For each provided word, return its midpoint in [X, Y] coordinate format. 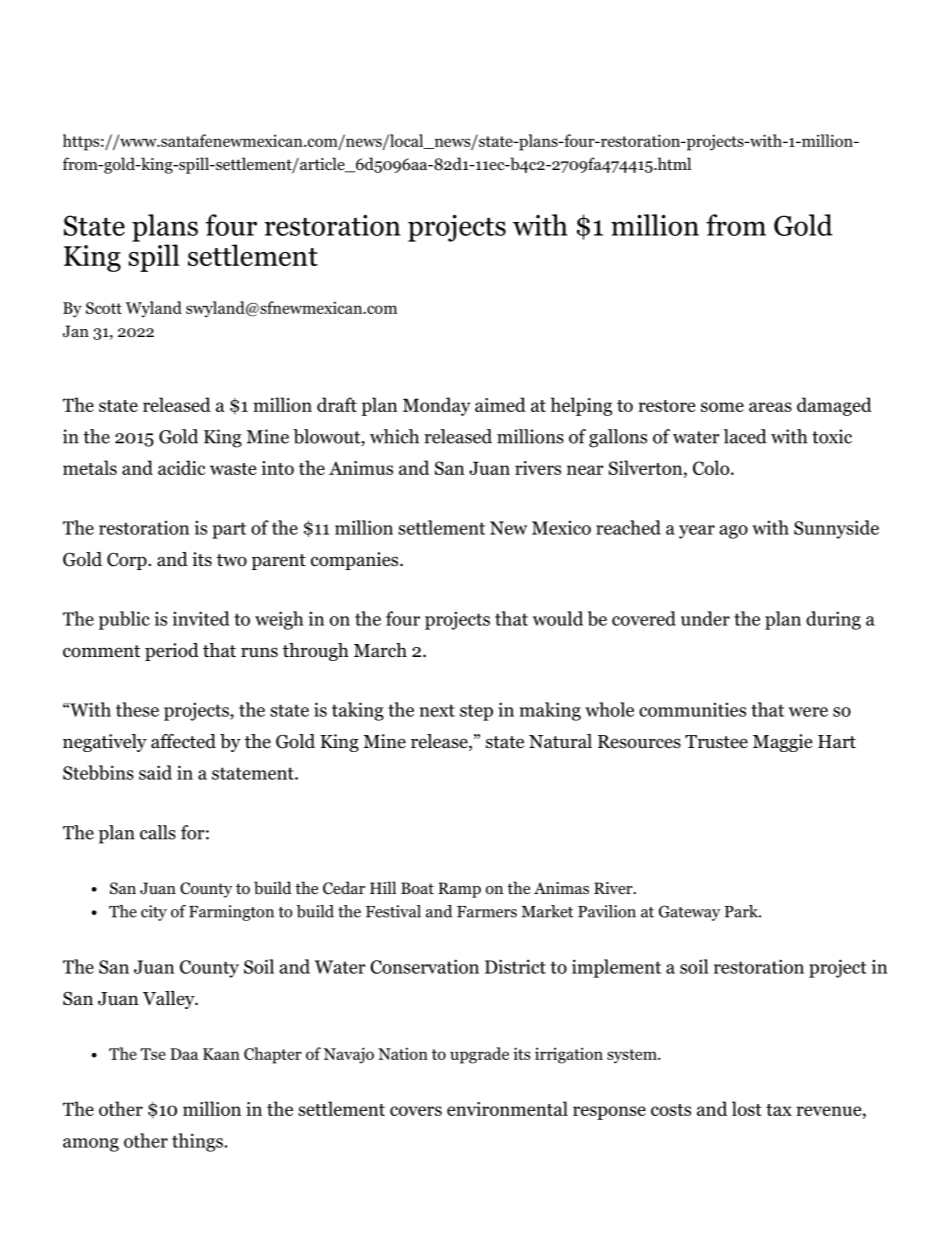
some [722, 407]
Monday [437, 406]
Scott [104, 308]
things [197, 1142]
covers [416, 1111]
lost [747, 1108]
